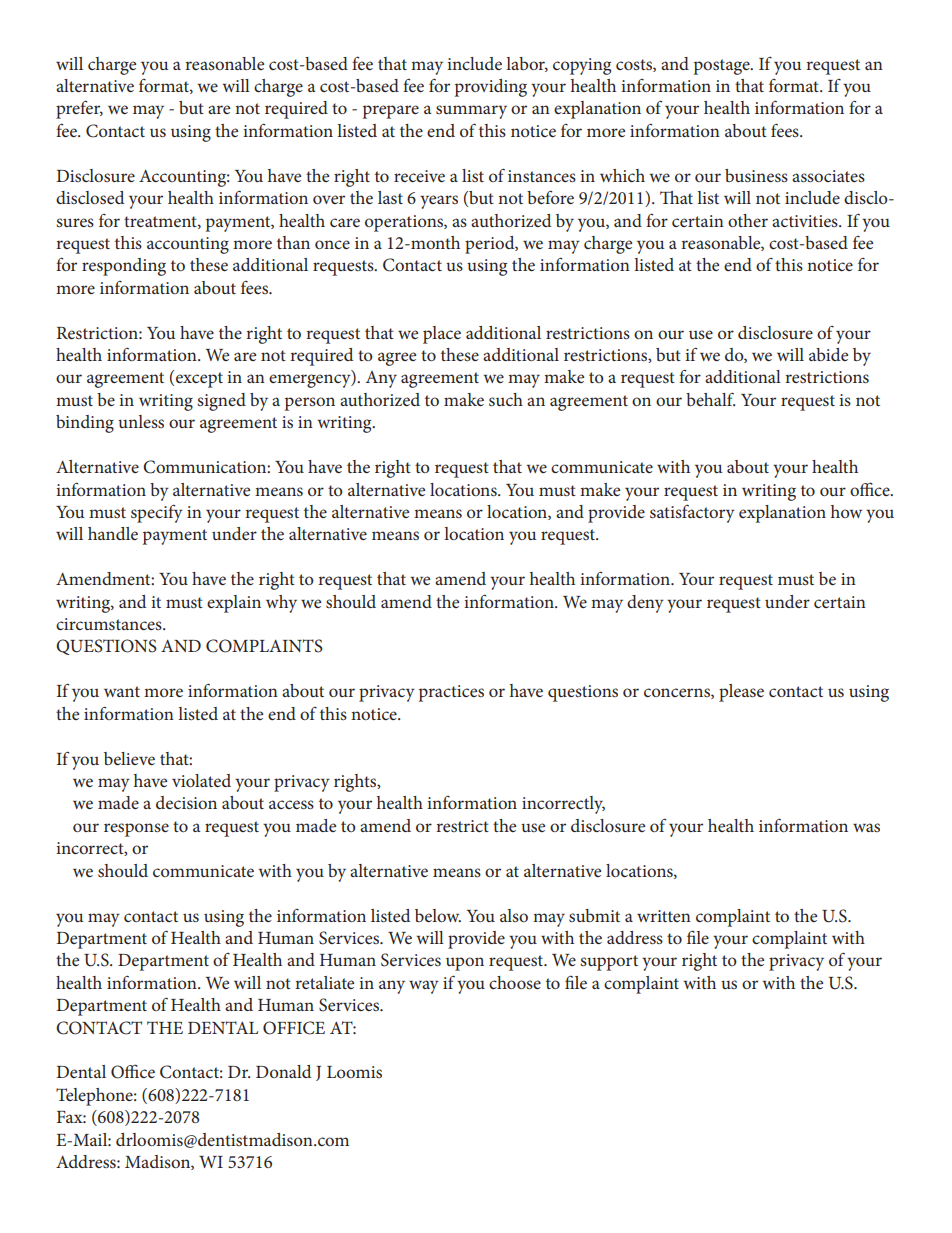 This screenshot has height=1233, width=952. Describe the element at coordinates (79, 109) in the screenshot. I see `prefer` at that location.
